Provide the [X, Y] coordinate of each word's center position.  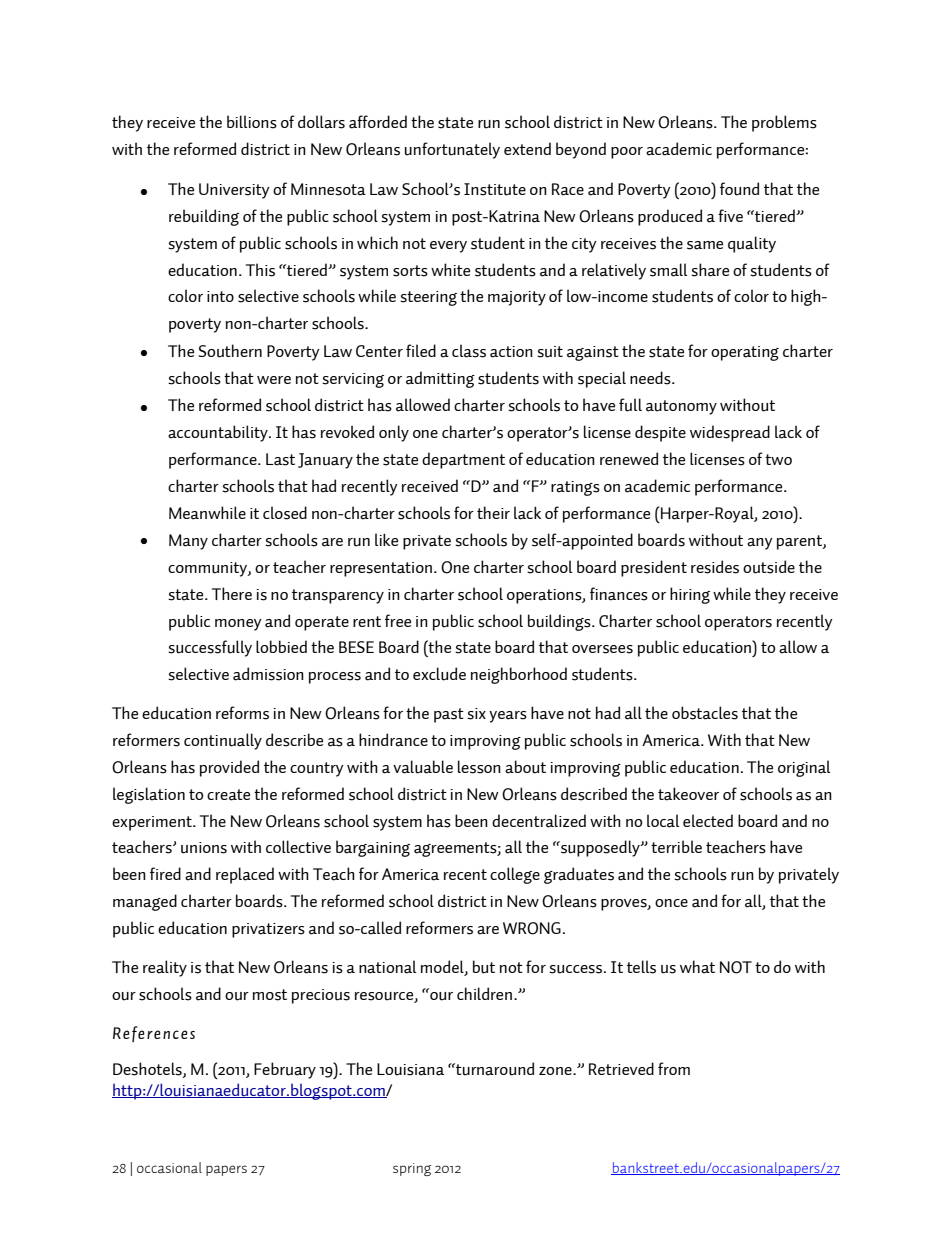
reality [165, 968]
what [697, 967]
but [484, 967]
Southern [230, 351]
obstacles [705, 713]
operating [745, 353]
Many [188, 542]
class [469, 351]
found [739, 189]
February [285, 1070]
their [493, 512]
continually [223, 741]
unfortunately [452, 150]
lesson [479, 767]
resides [715, 567]
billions [252, 122]
